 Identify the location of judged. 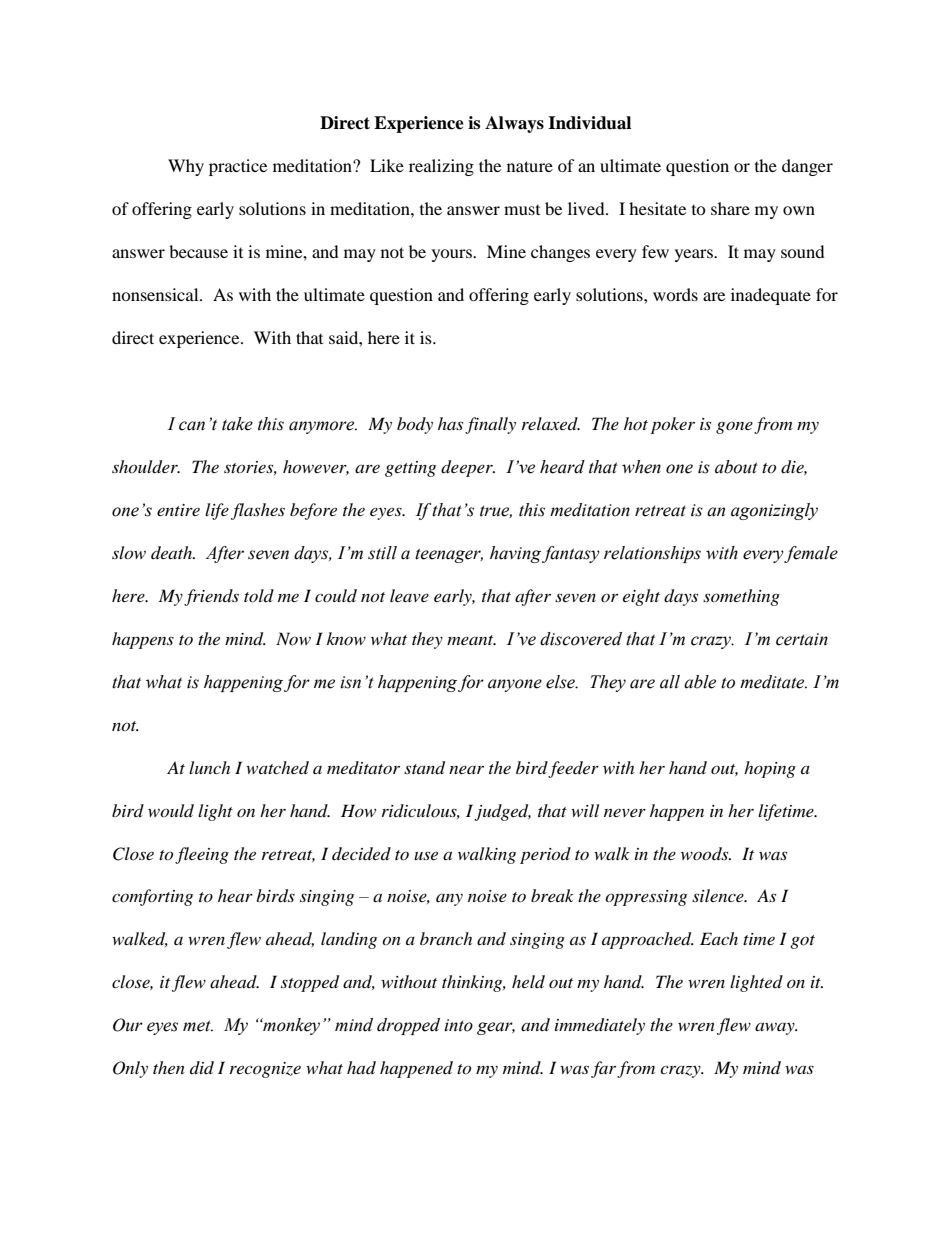
(502, 812).
